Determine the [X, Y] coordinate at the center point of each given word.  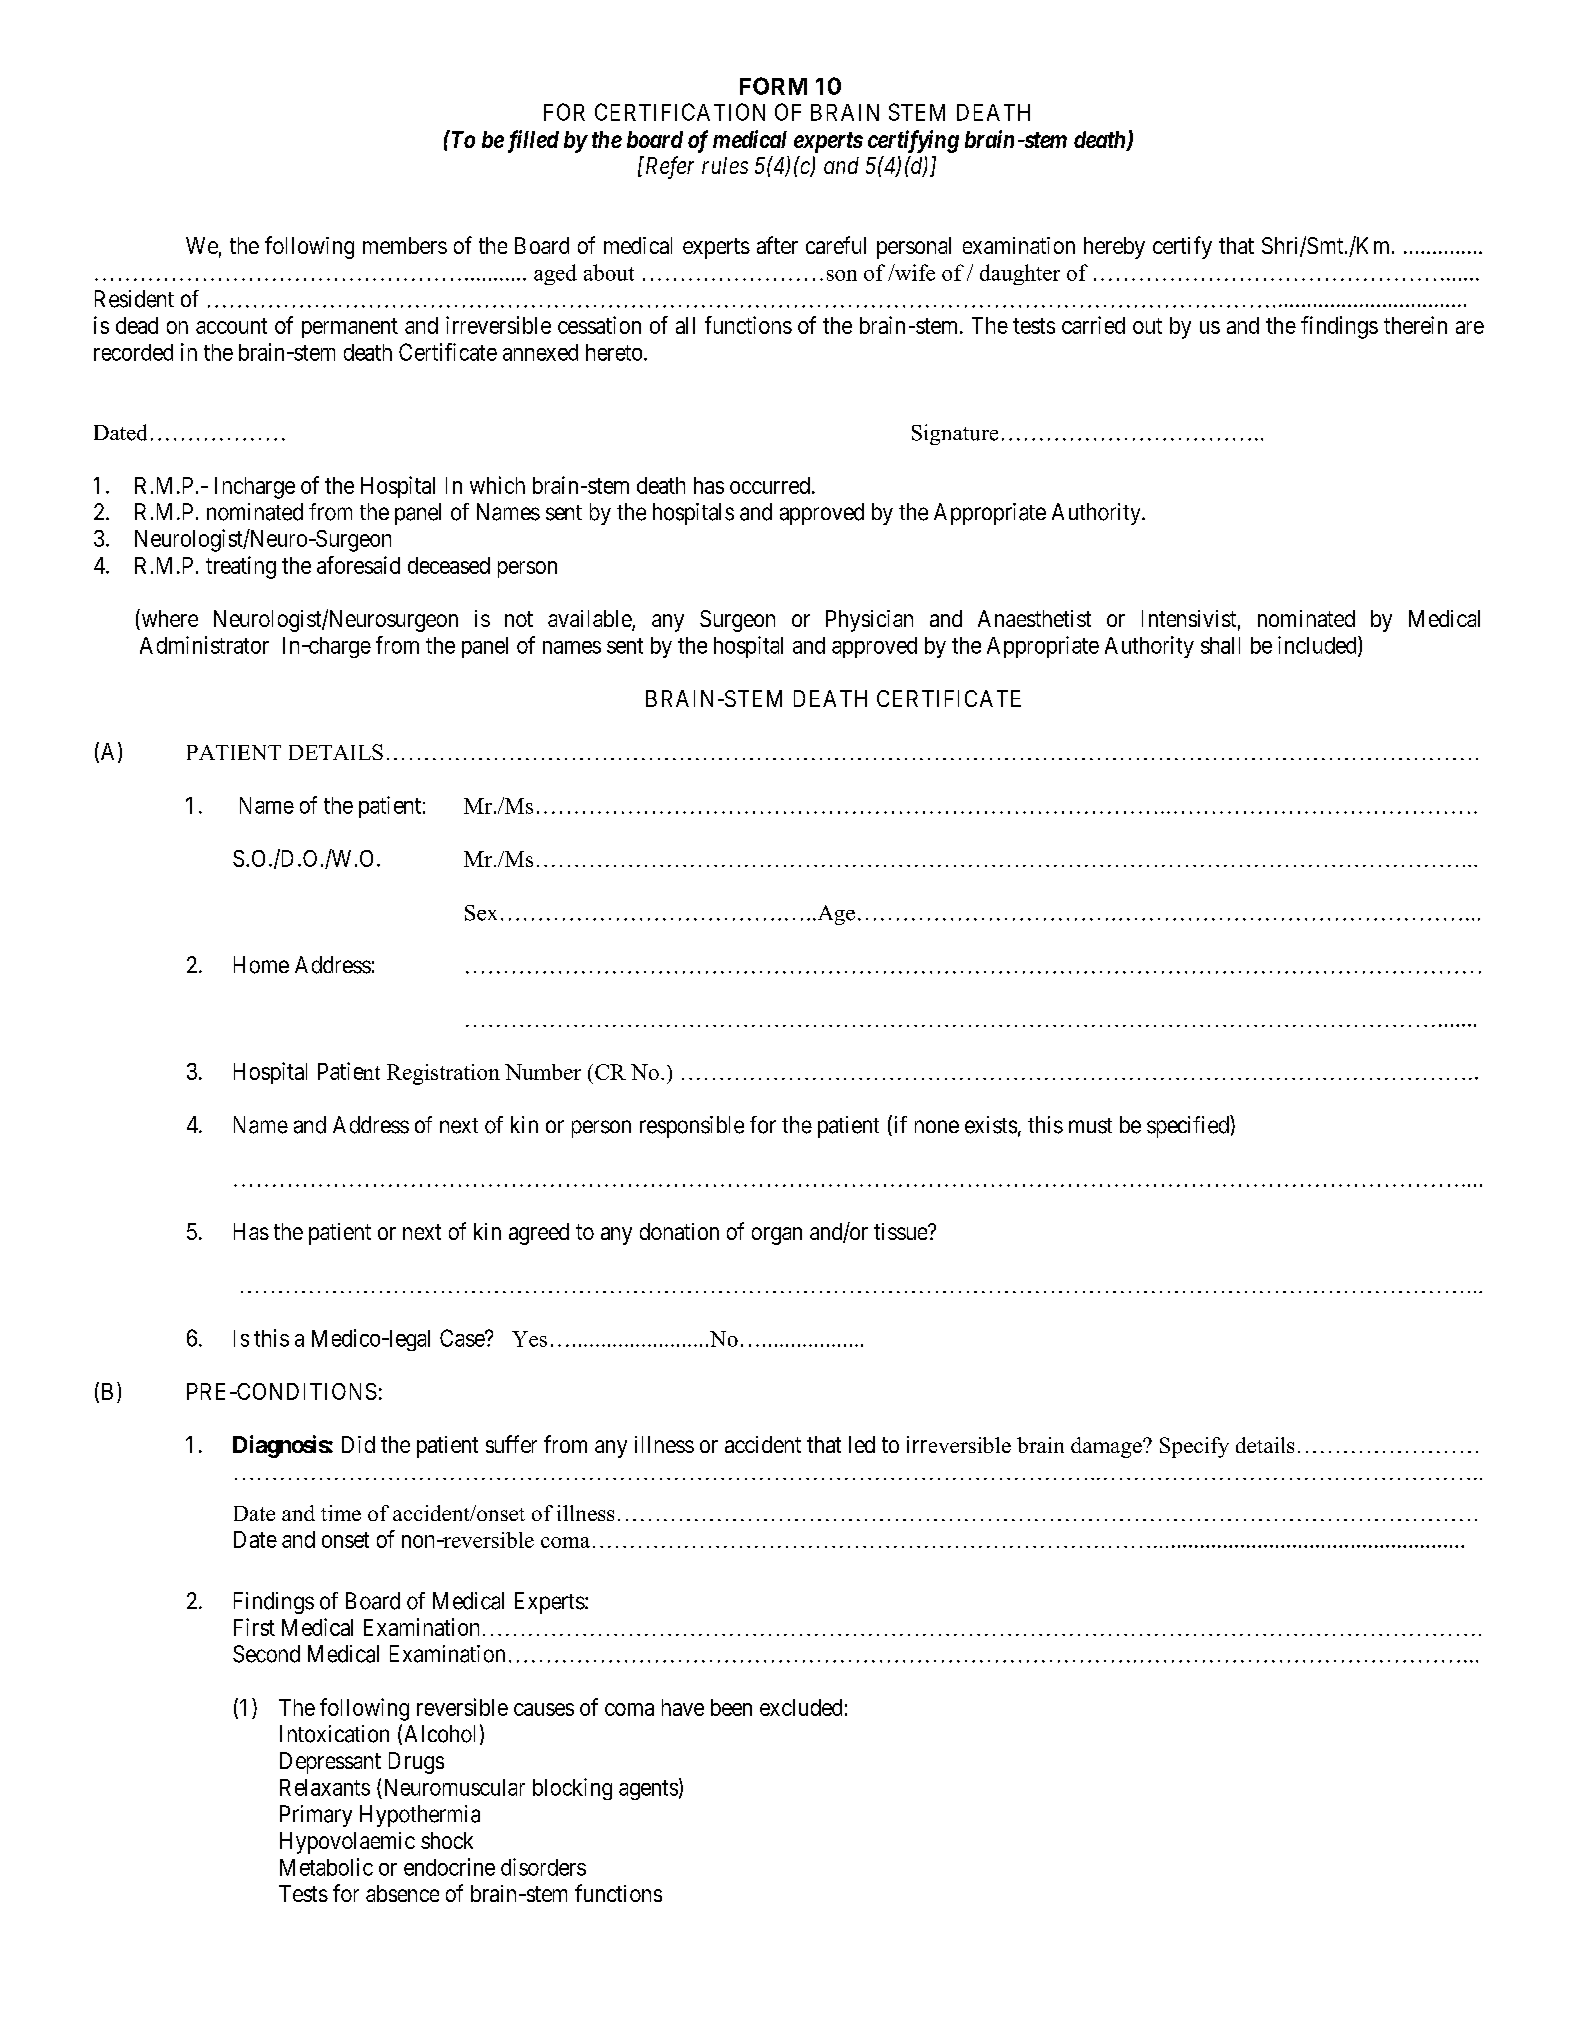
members [405, 245]
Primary [316, 1816]
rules [725, 165]
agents [648, 1790]
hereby [1114, 248]
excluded [801, 1707]
